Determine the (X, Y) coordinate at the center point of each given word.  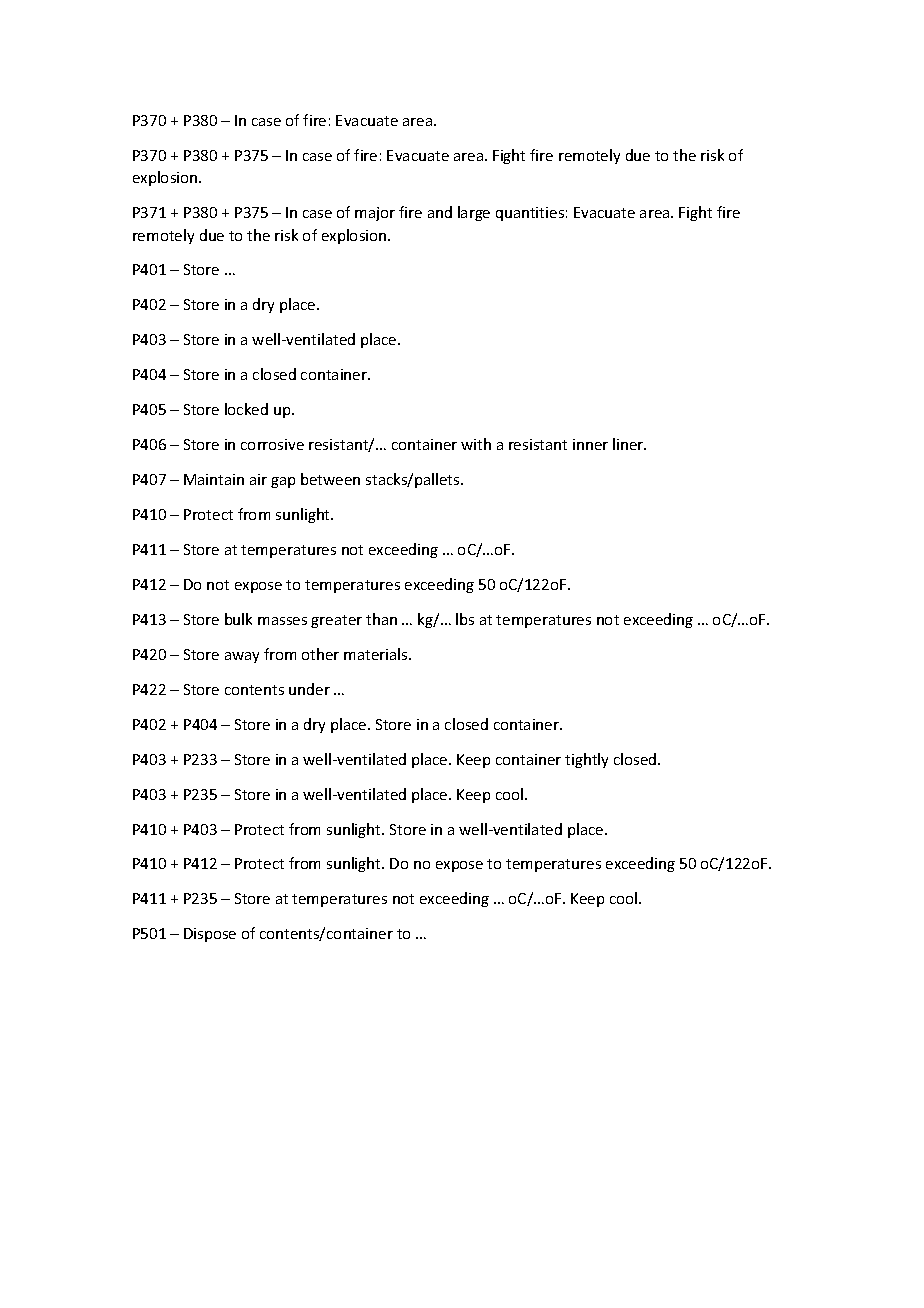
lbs (465, 619)
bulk (238, 619)
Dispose (210, 935)
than (381, 619)
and (440, 212)
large (474, 213)
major (375, 214)
